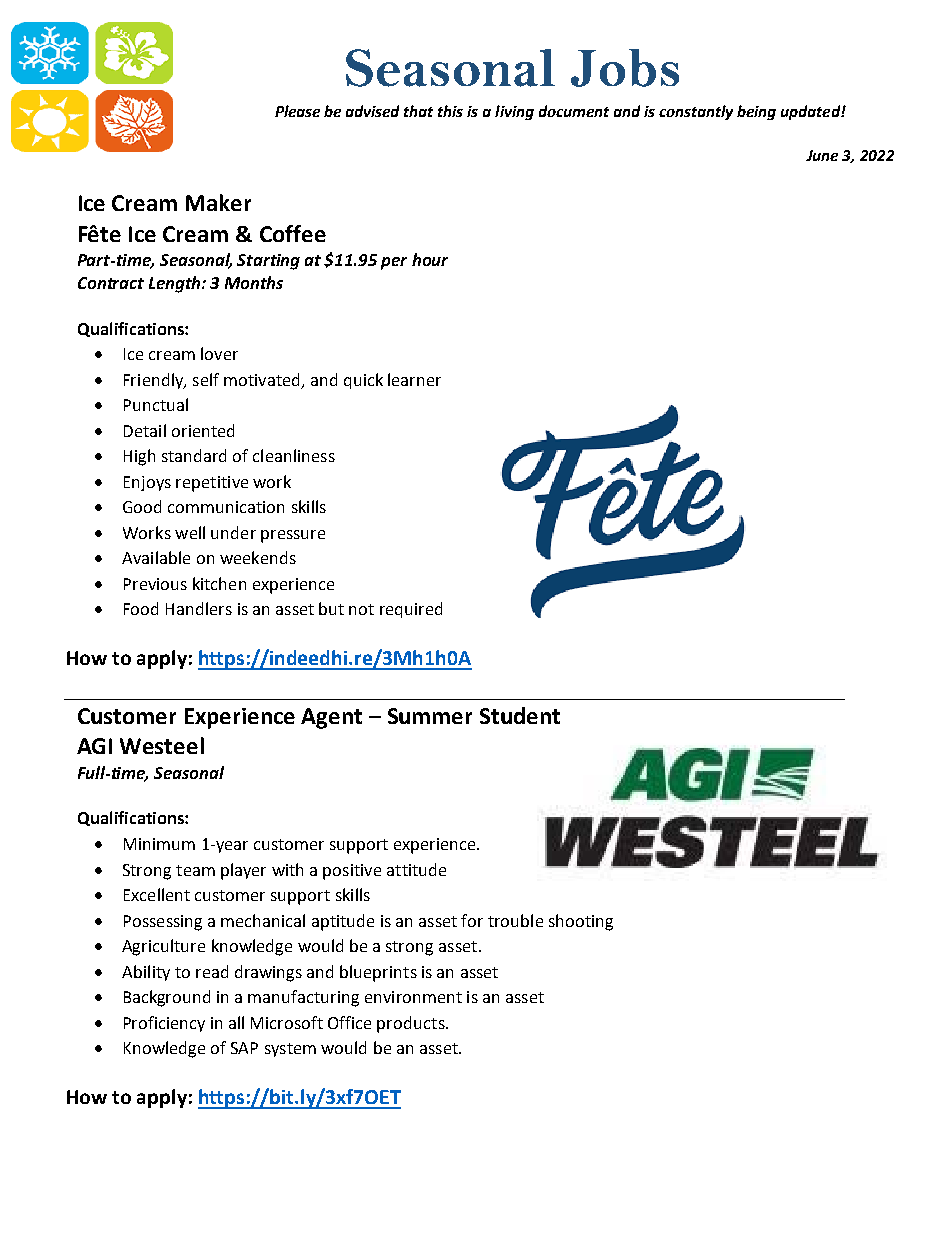  I want to click on Student, so click(520, 715).
